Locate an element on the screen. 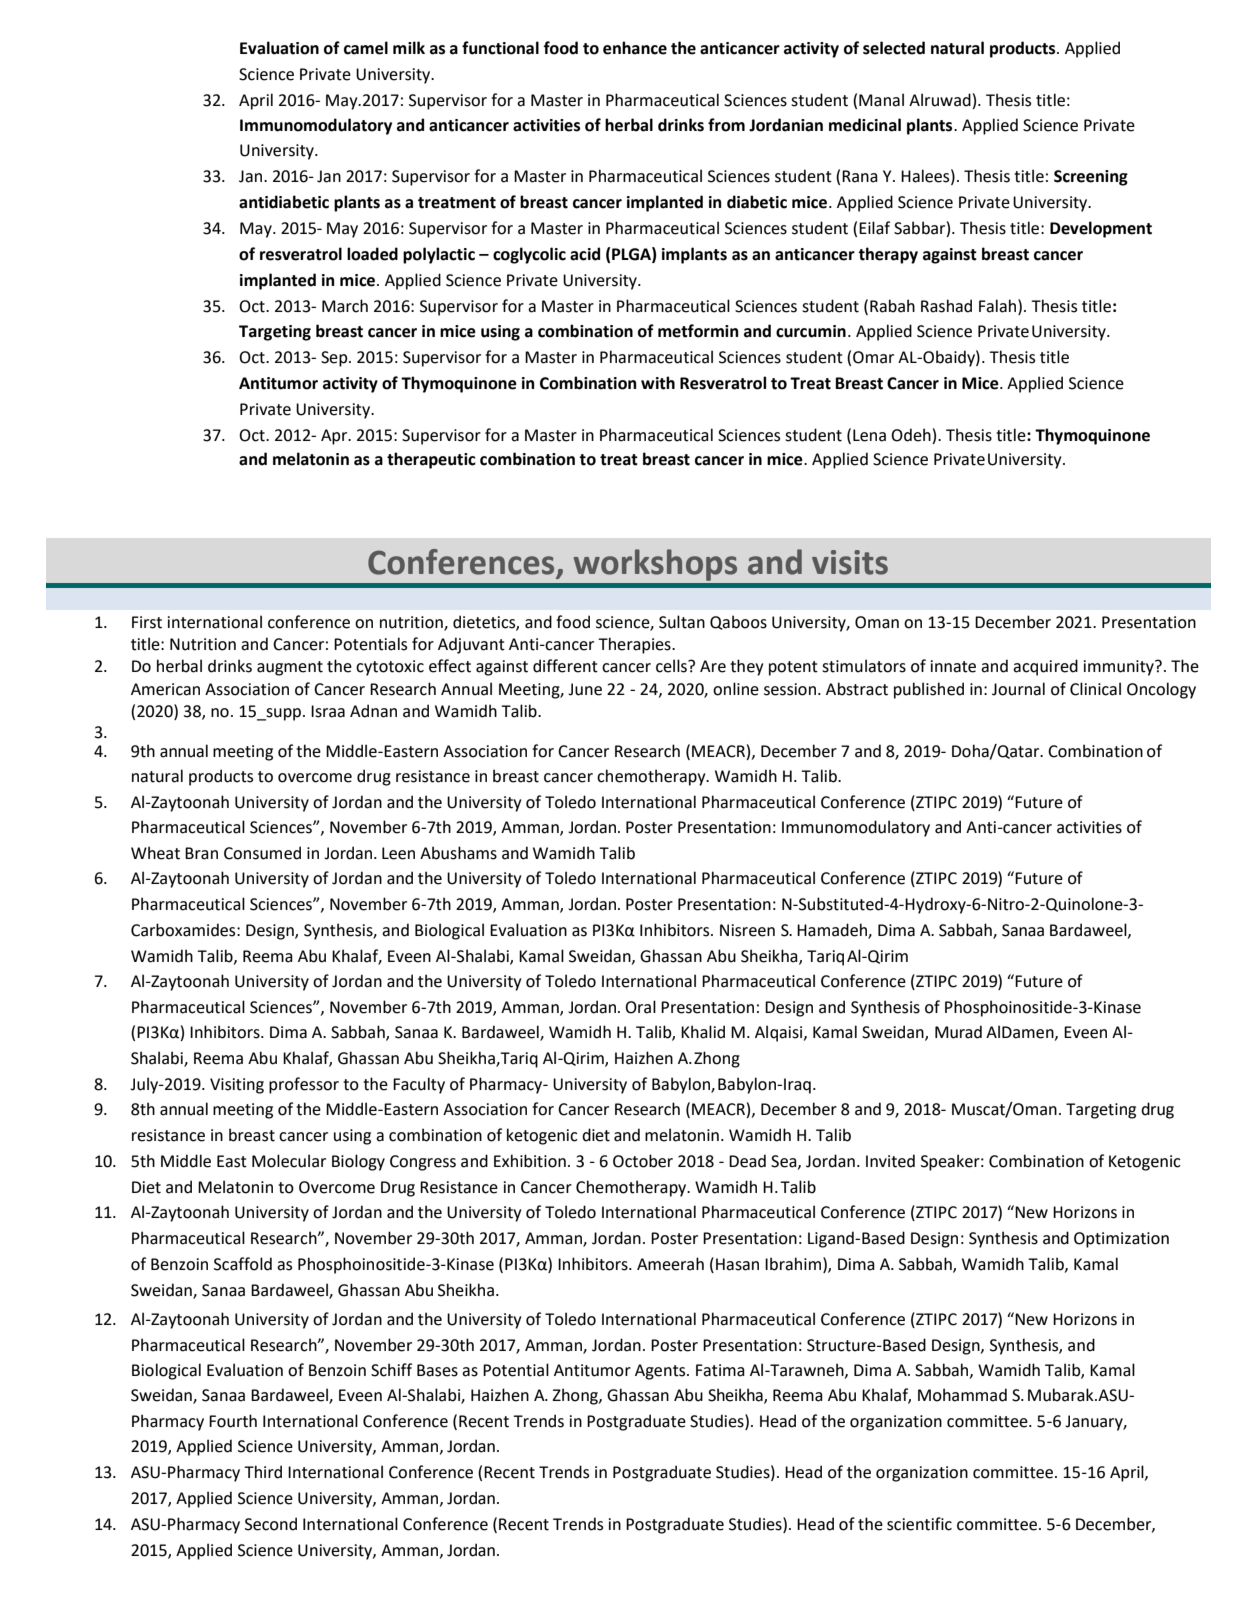 This screenshot has height=1610, width=1244. Molecular is located at coordinates (289, 1161).
